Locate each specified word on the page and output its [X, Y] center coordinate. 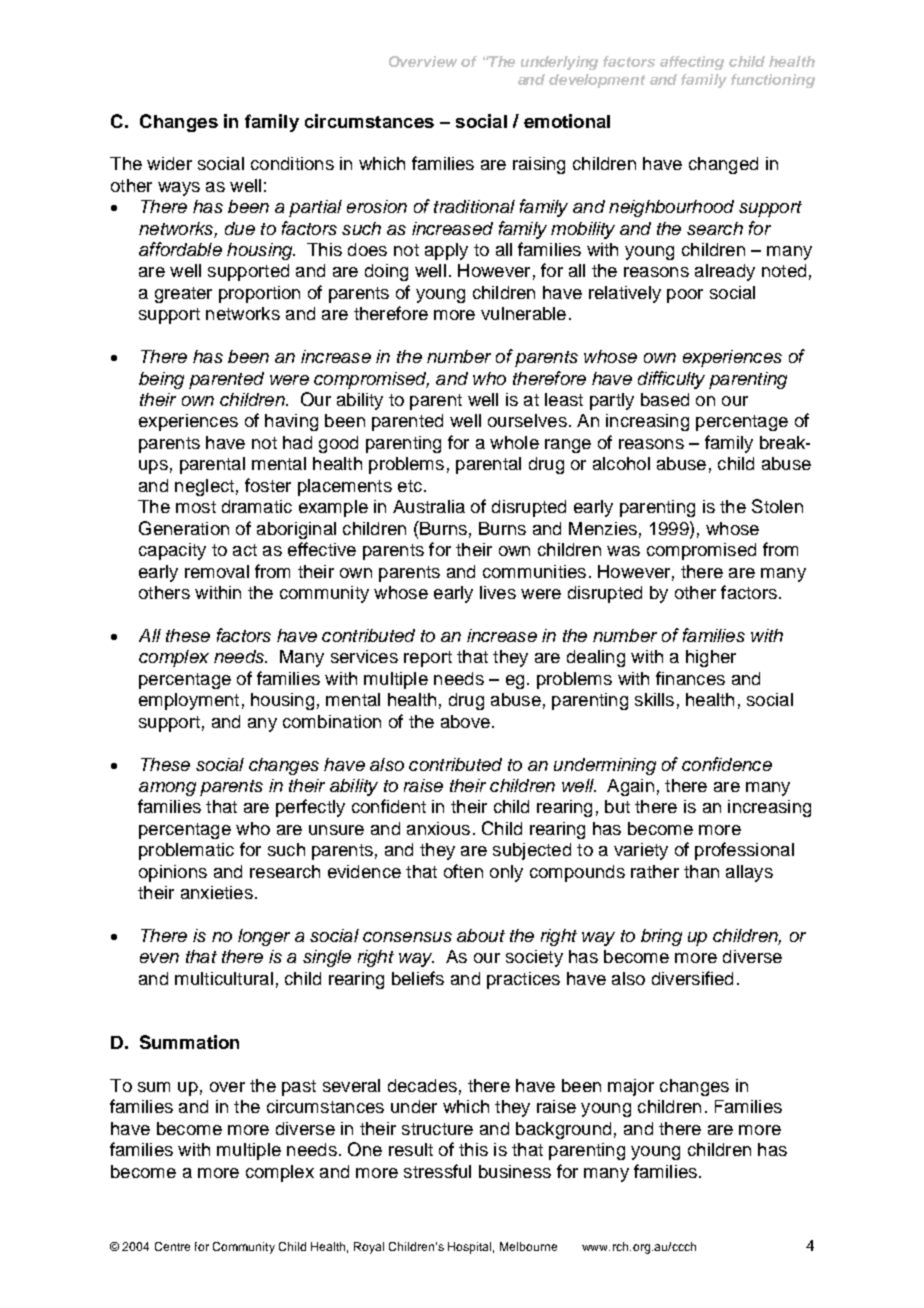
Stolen [777, 506]
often [463, 871]
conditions [292, 163]
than [701, 871]
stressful [437, 1171]
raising [539, 165]
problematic [186, 851]
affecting [692, 63]
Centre [172, 1246]
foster [268, 485]
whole [514, 442]
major [631, 1087]
